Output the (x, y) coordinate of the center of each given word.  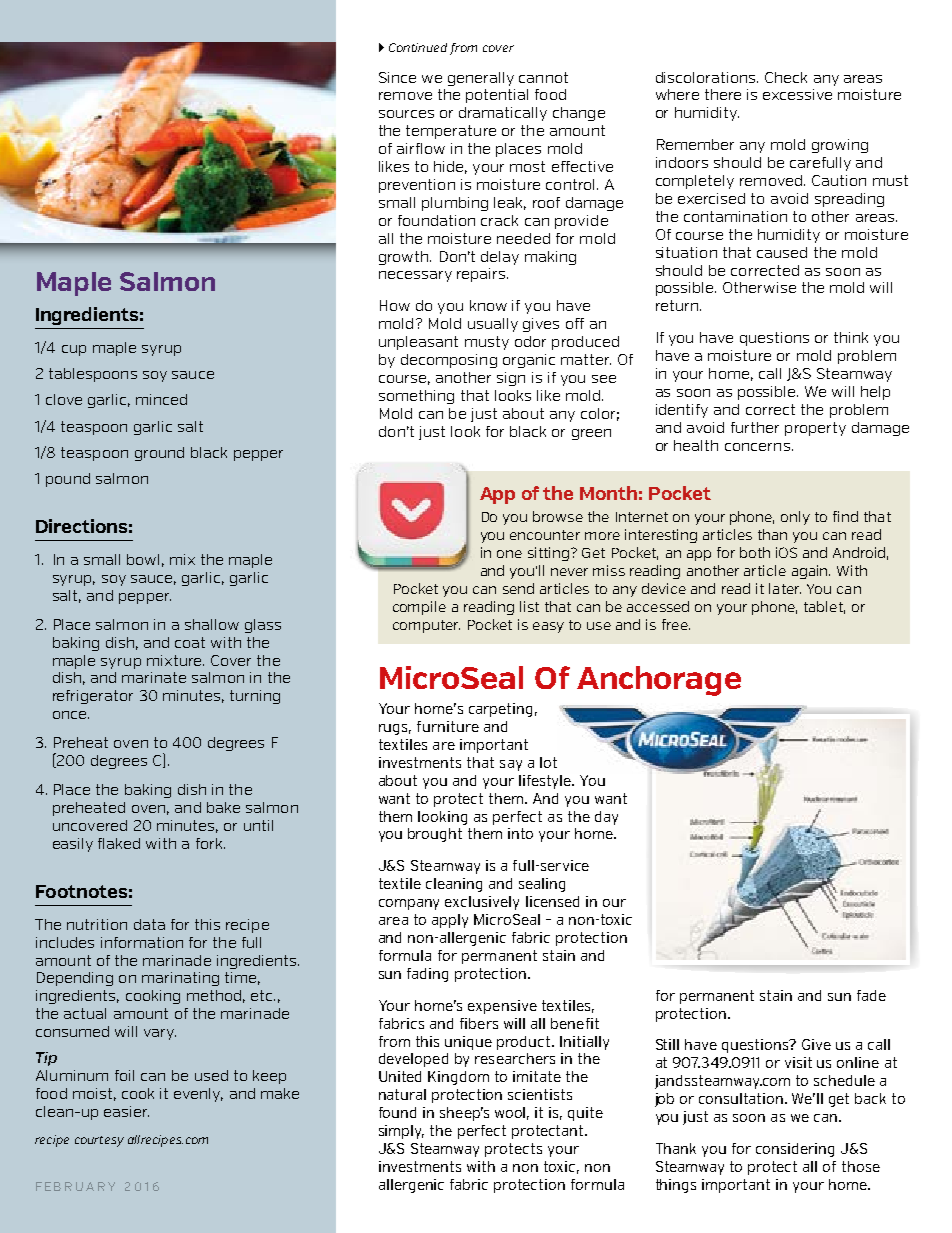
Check (786, 77)
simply (401, 1132)
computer (426, 626)
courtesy (99, 1141)
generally (481, 79)
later (785, 588)
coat (190, 642)
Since (397, 77)
